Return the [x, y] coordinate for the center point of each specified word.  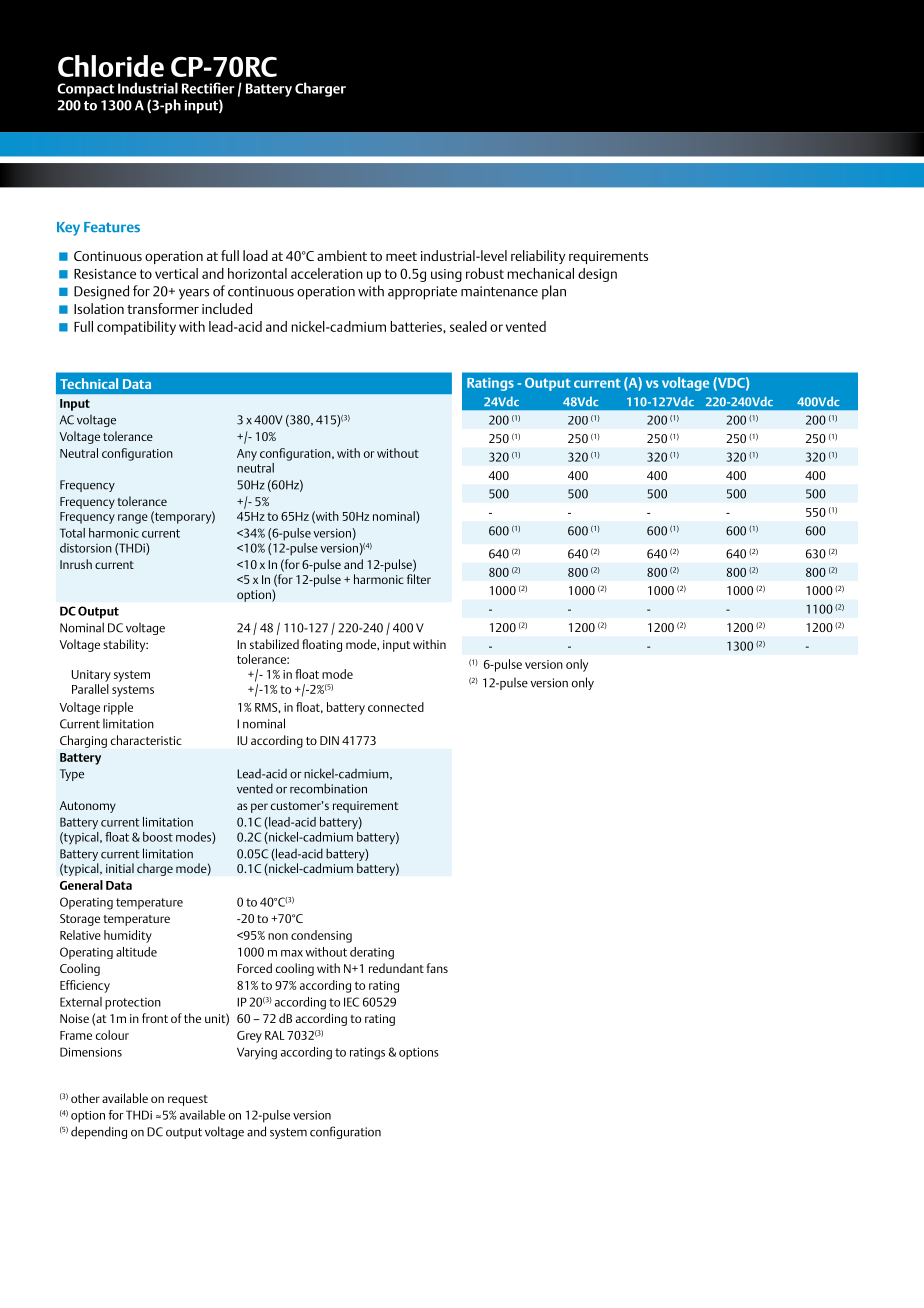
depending [99, 1132]
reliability [538, 257]
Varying [257, 1053]
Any [247, 455]
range [133, 519]
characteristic [146, 740]
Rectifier [208, 88]
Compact [86, 90]
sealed [468, 326]
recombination [328, 788]
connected [396, 707]
